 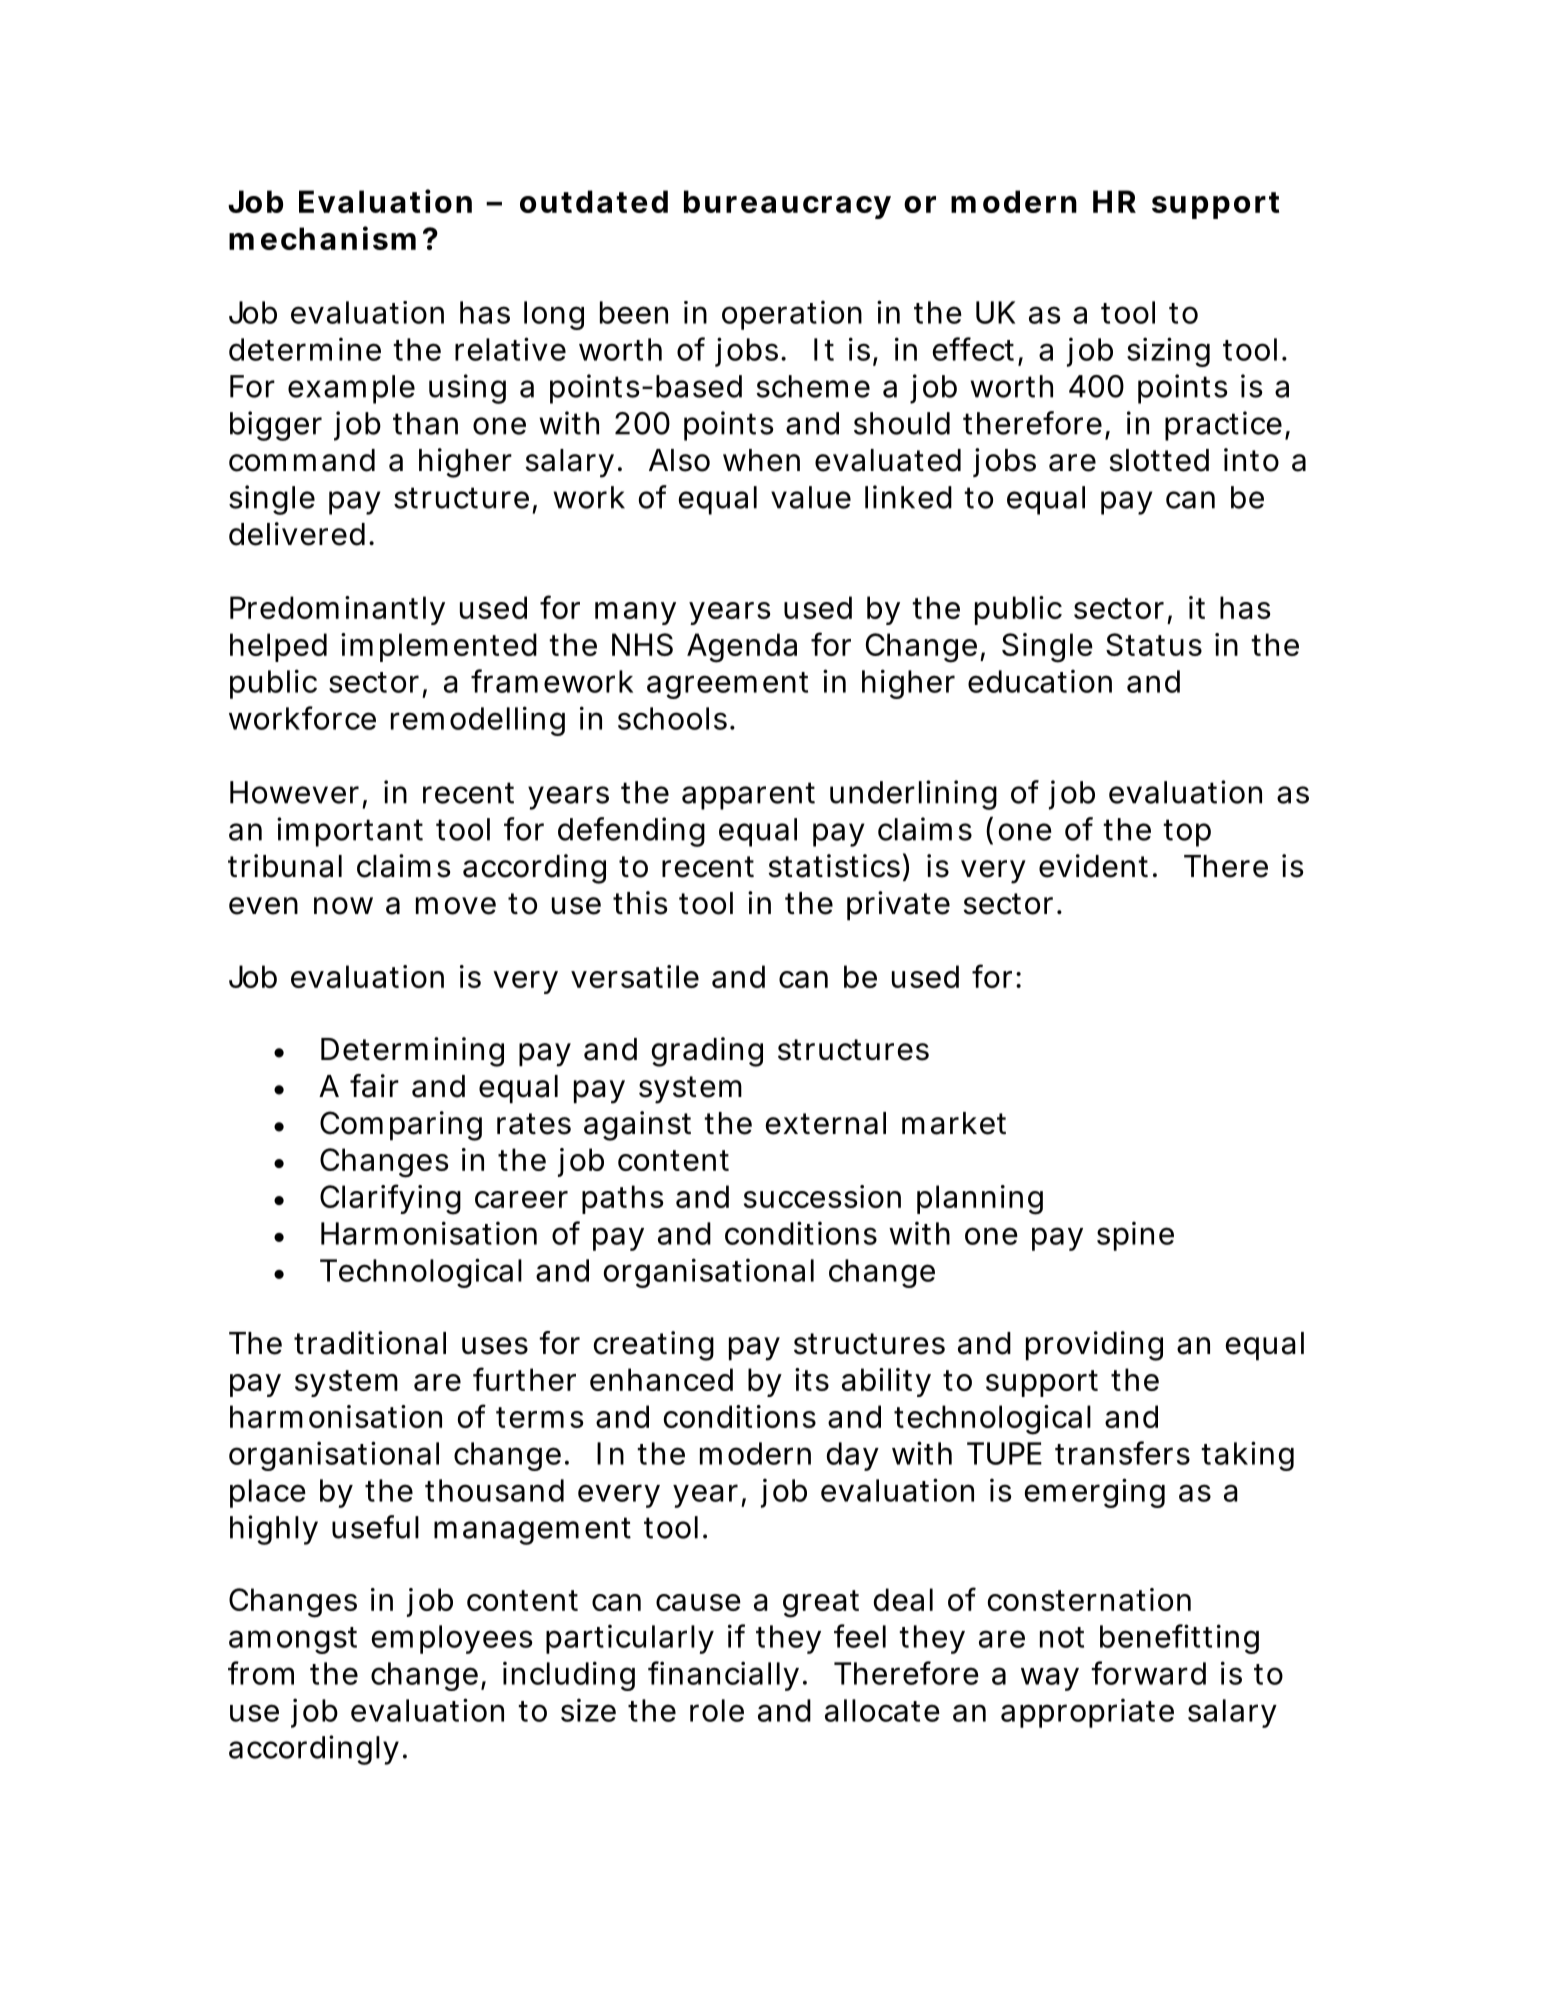 I want to click on spine, so click(x=1135, y=1236).
